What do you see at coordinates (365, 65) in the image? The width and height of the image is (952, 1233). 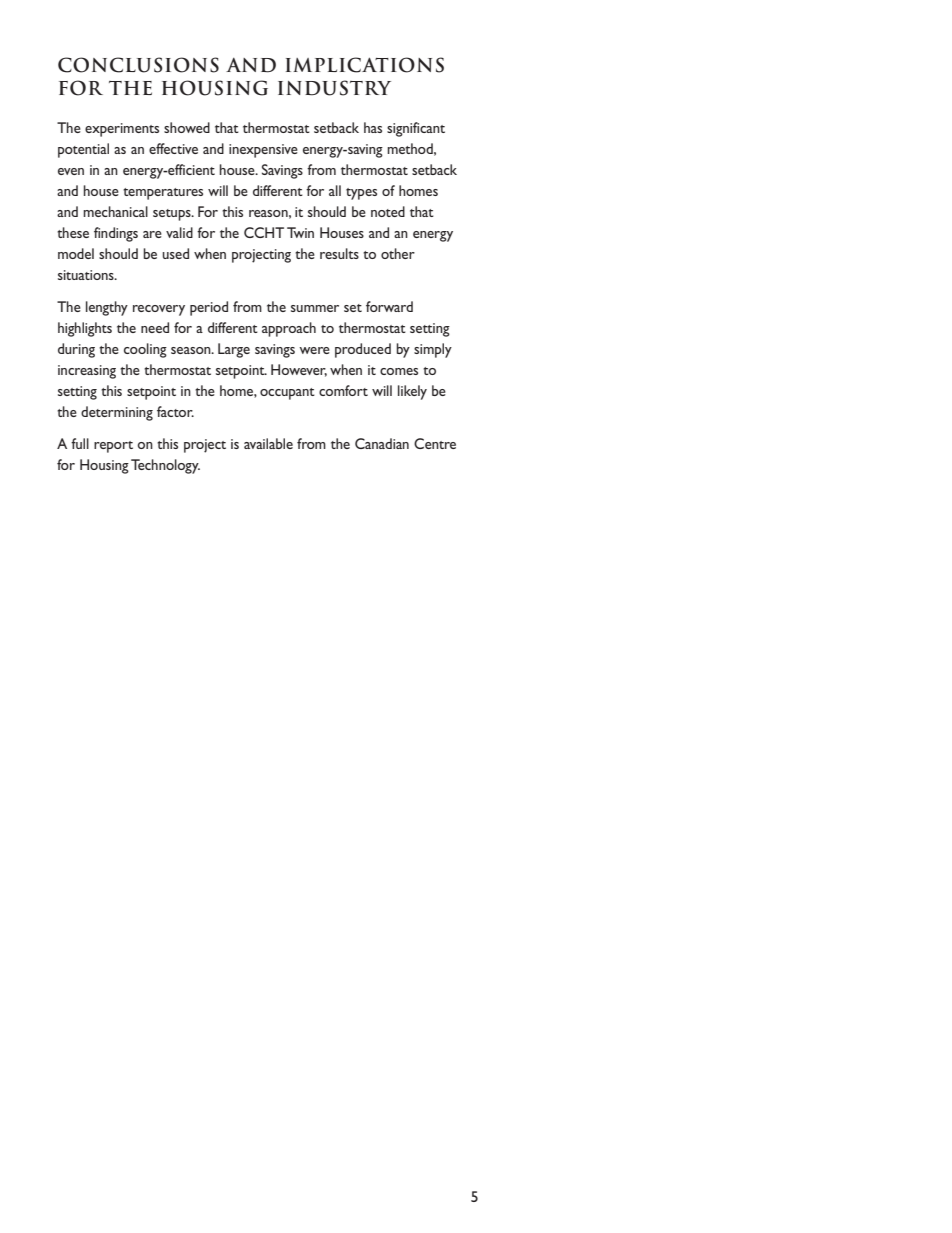 I see `implications` at bounding box center [365, 65].
